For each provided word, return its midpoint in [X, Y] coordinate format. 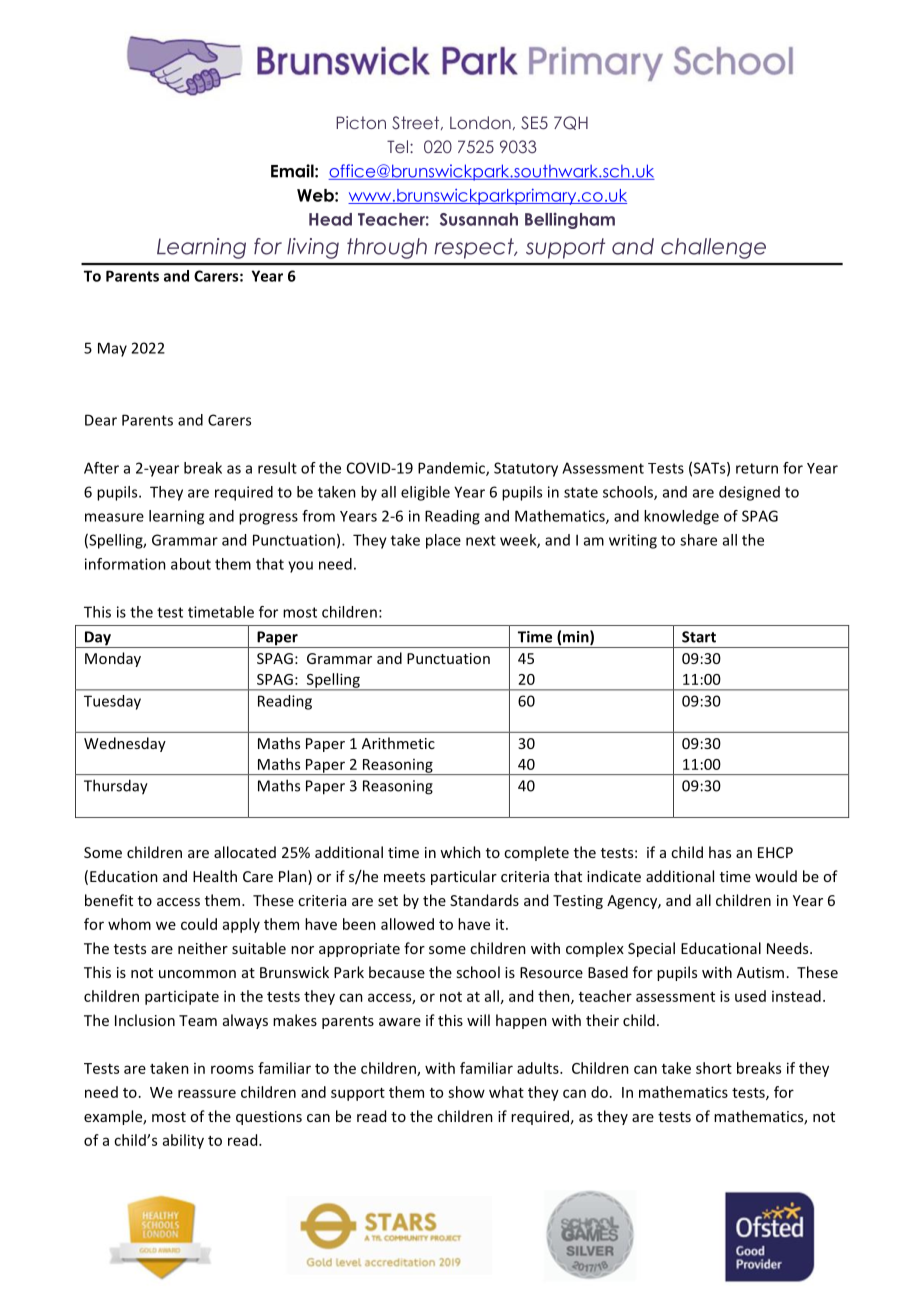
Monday [113, 659]
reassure [207, 1093]
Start [699, 637]
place [443, 541]
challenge [713, 248]
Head [330, 219]
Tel [397, 146]
